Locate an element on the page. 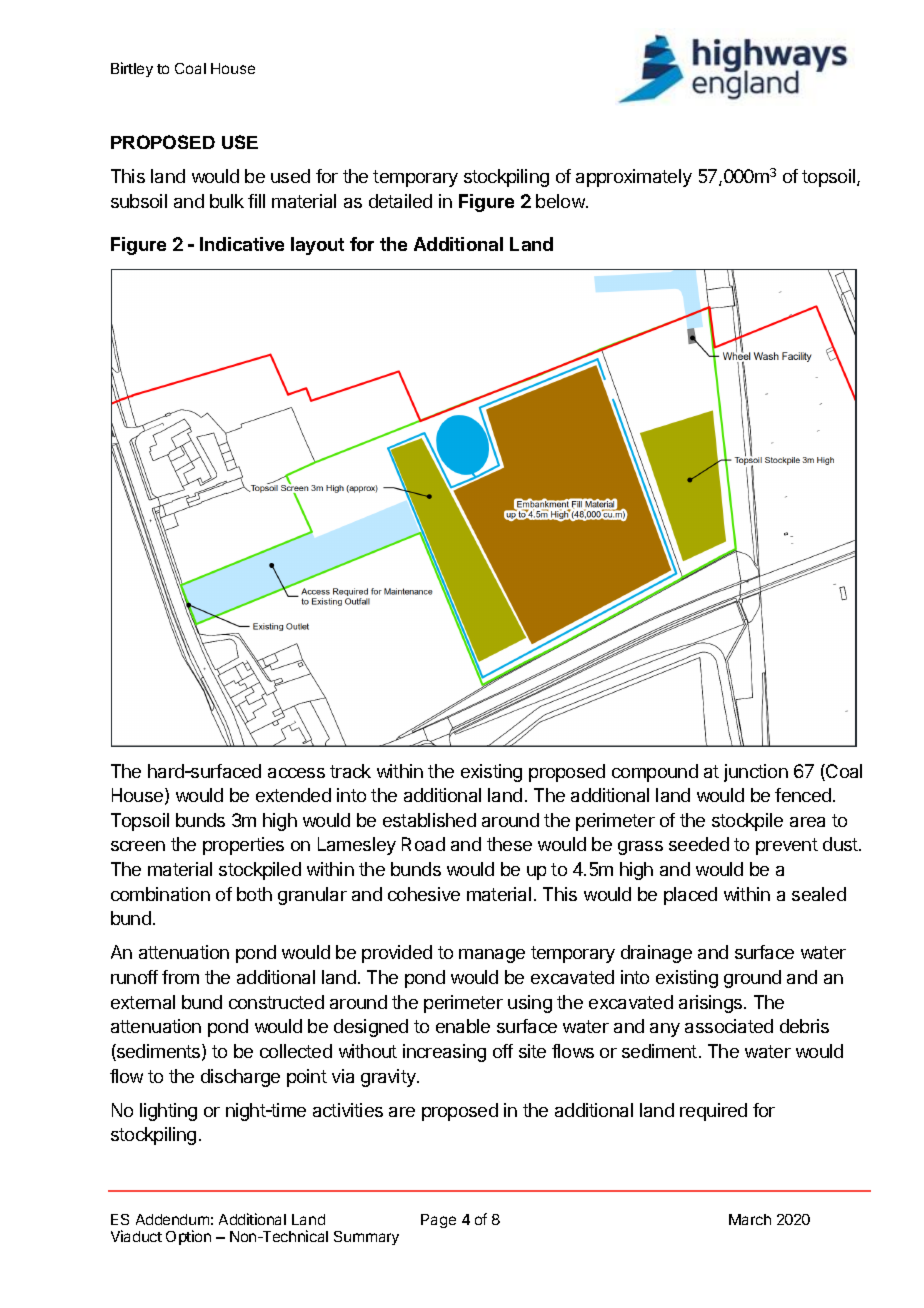  properties is located at coordinates (243, 846).
